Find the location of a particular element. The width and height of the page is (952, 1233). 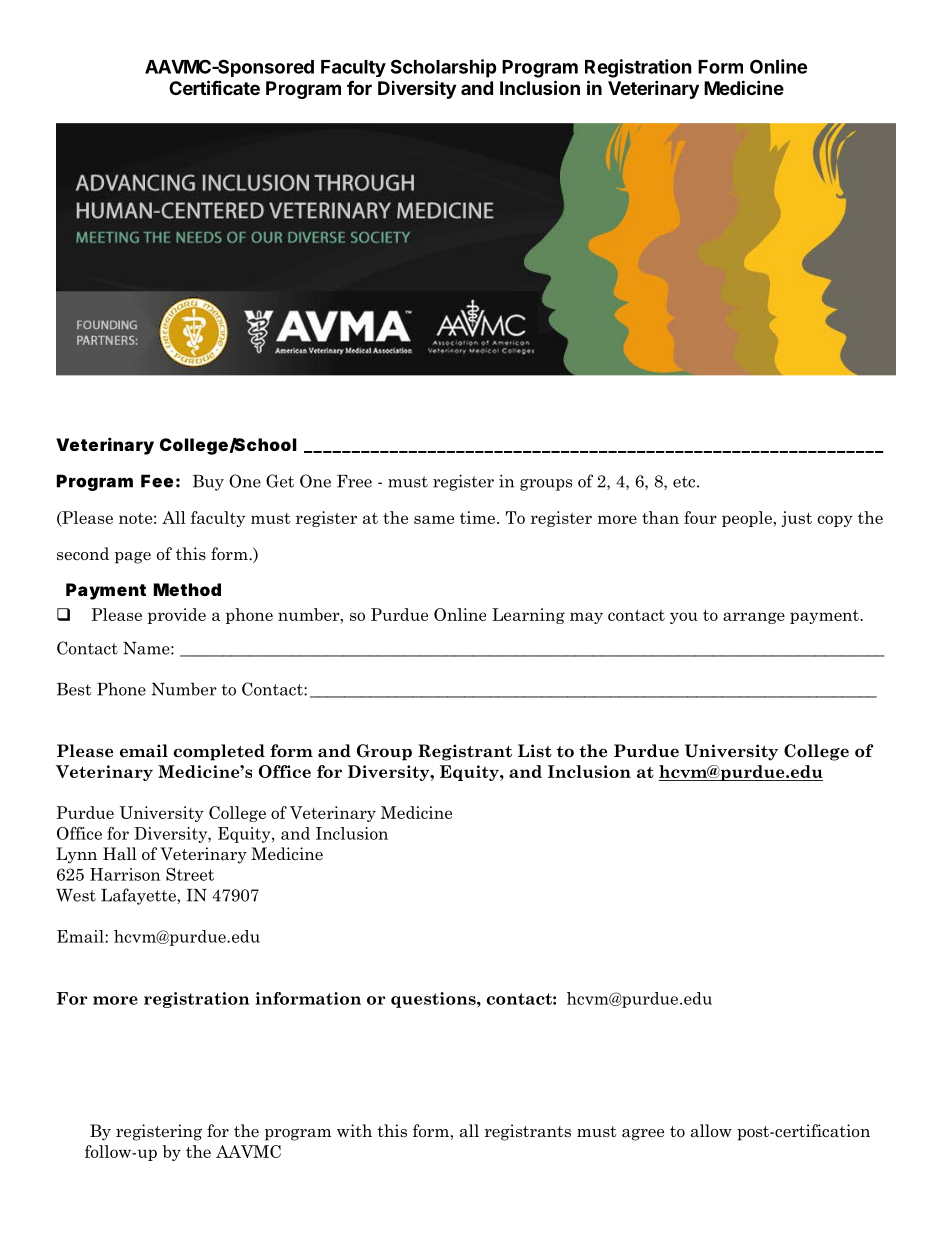

people is located at coordinates (748, 519).
